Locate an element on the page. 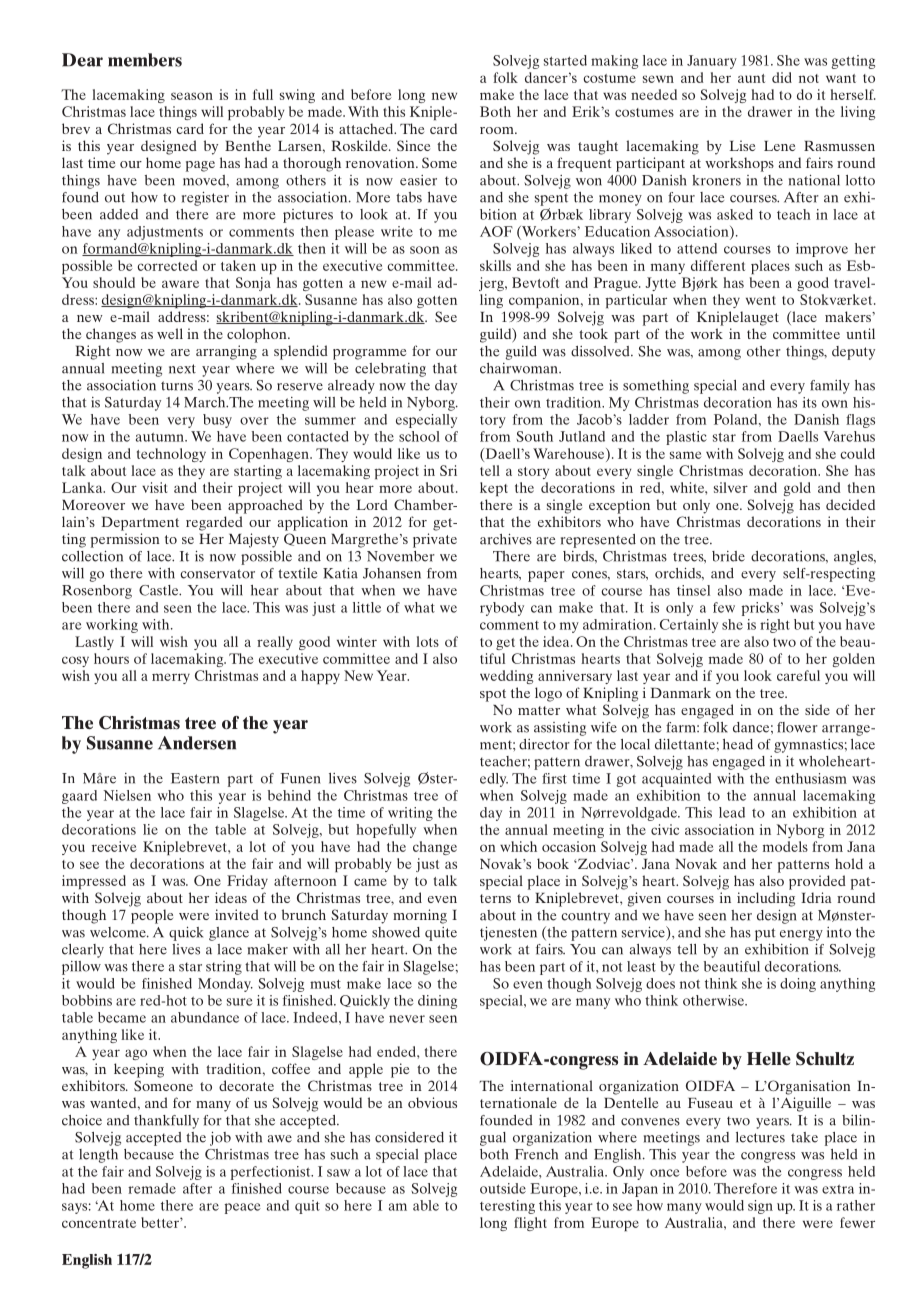  season is located at coordinates (192, 96).
